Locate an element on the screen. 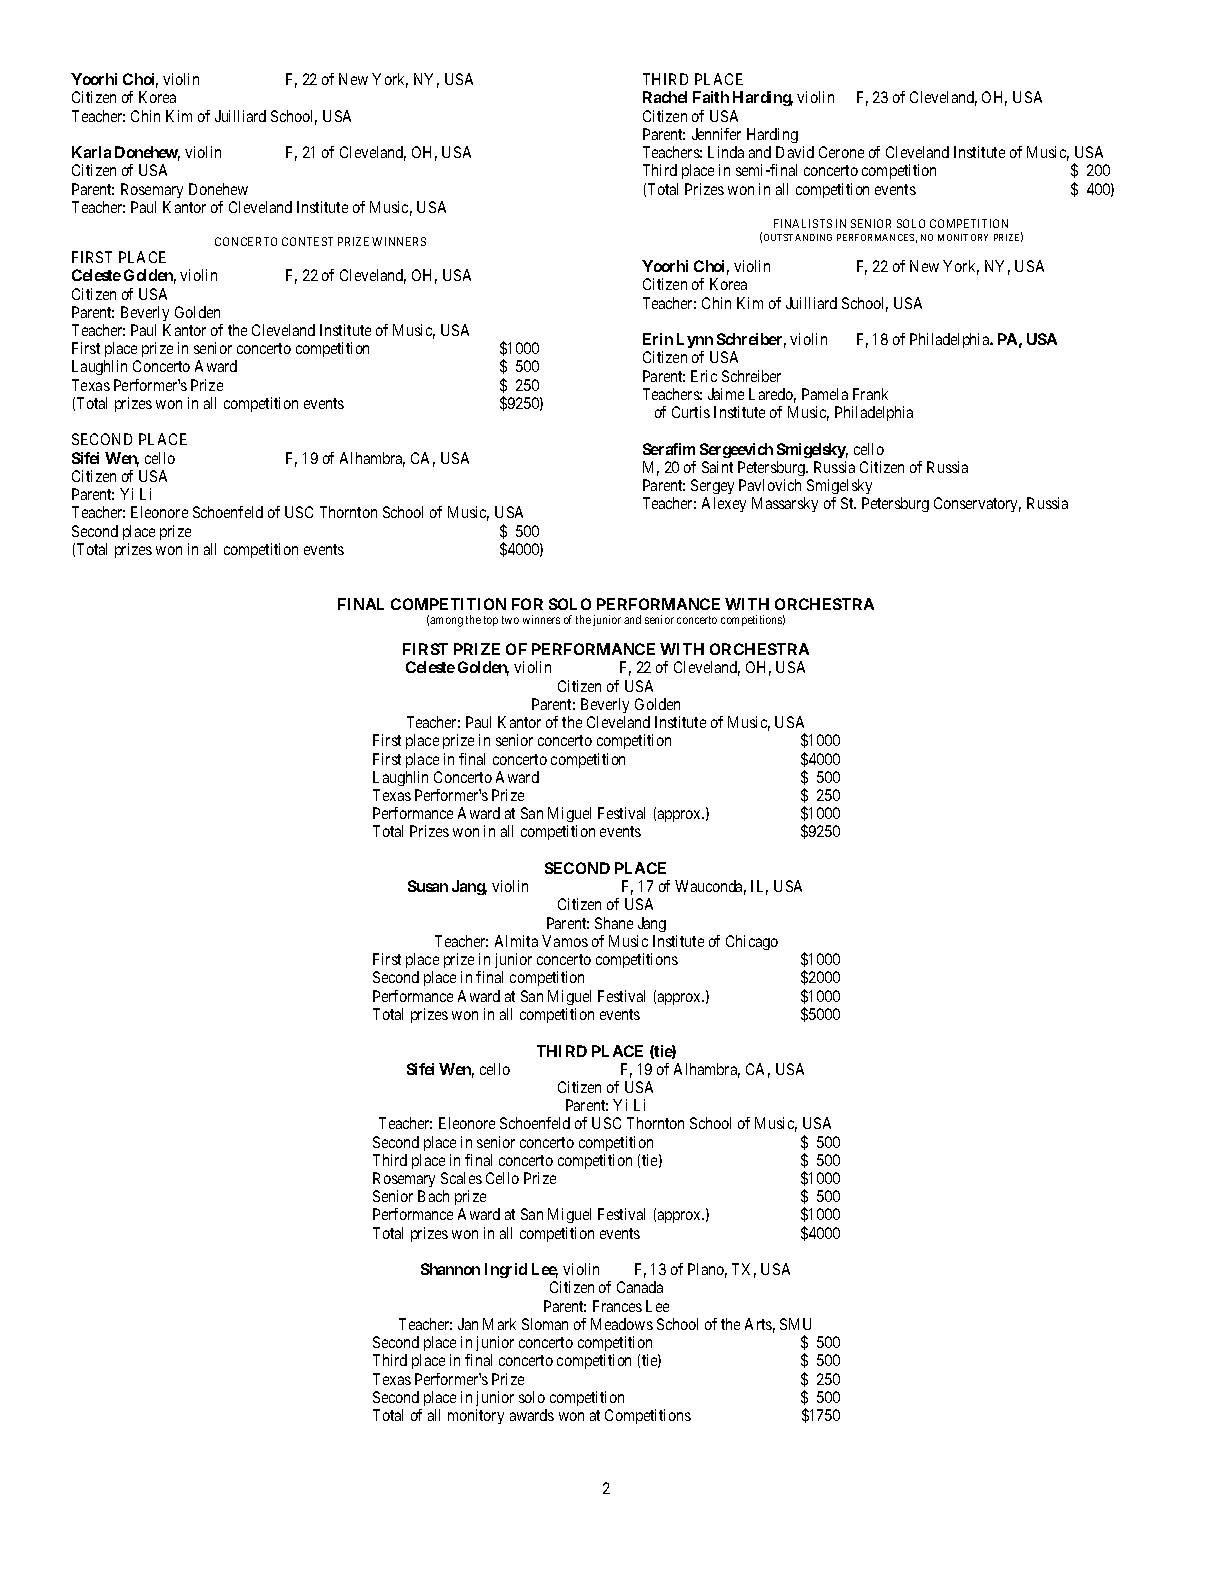  Shannon is located at coordinates (450, 1269).
